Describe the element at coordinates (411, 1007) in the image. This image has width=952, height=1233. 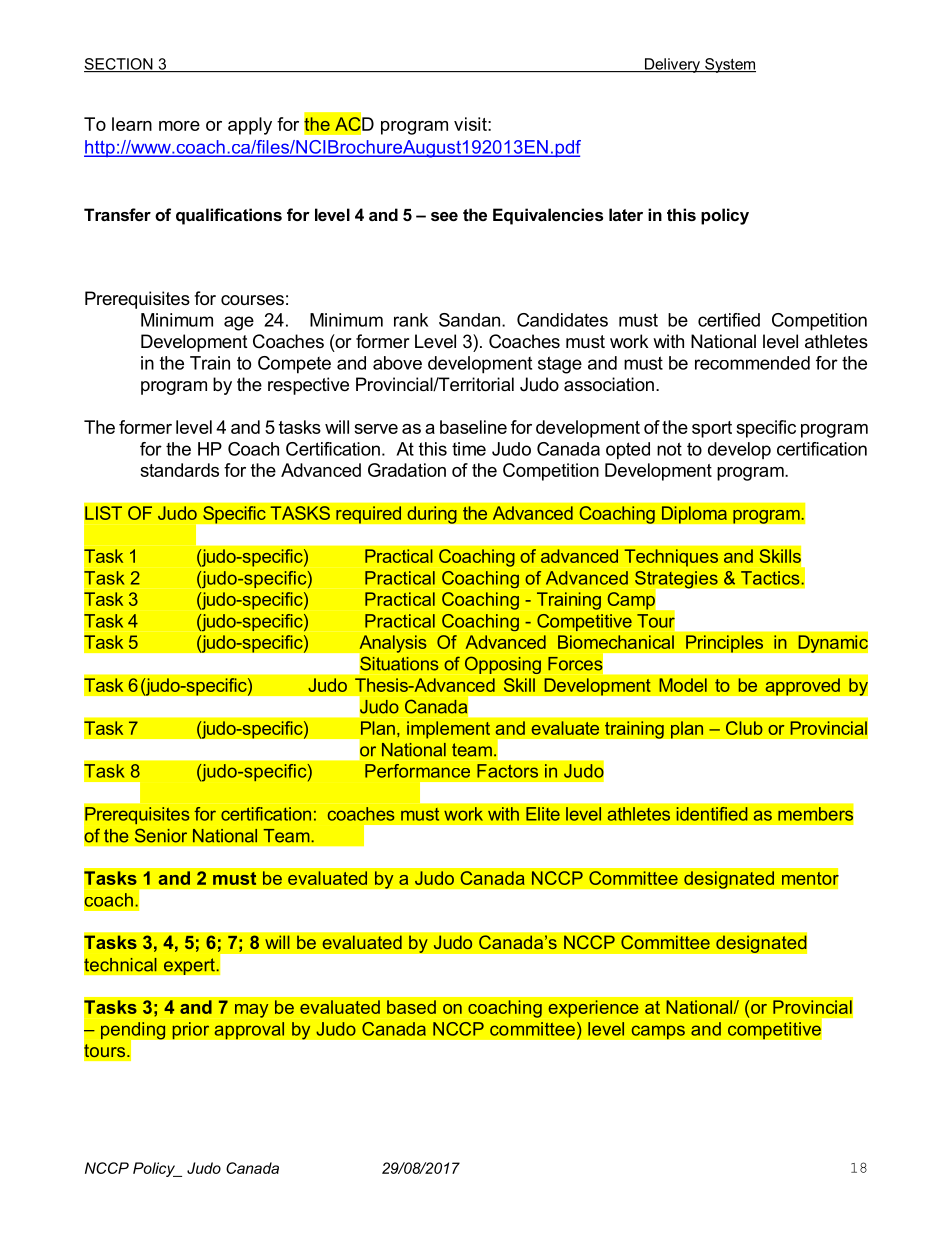
I see `based` at that location.
